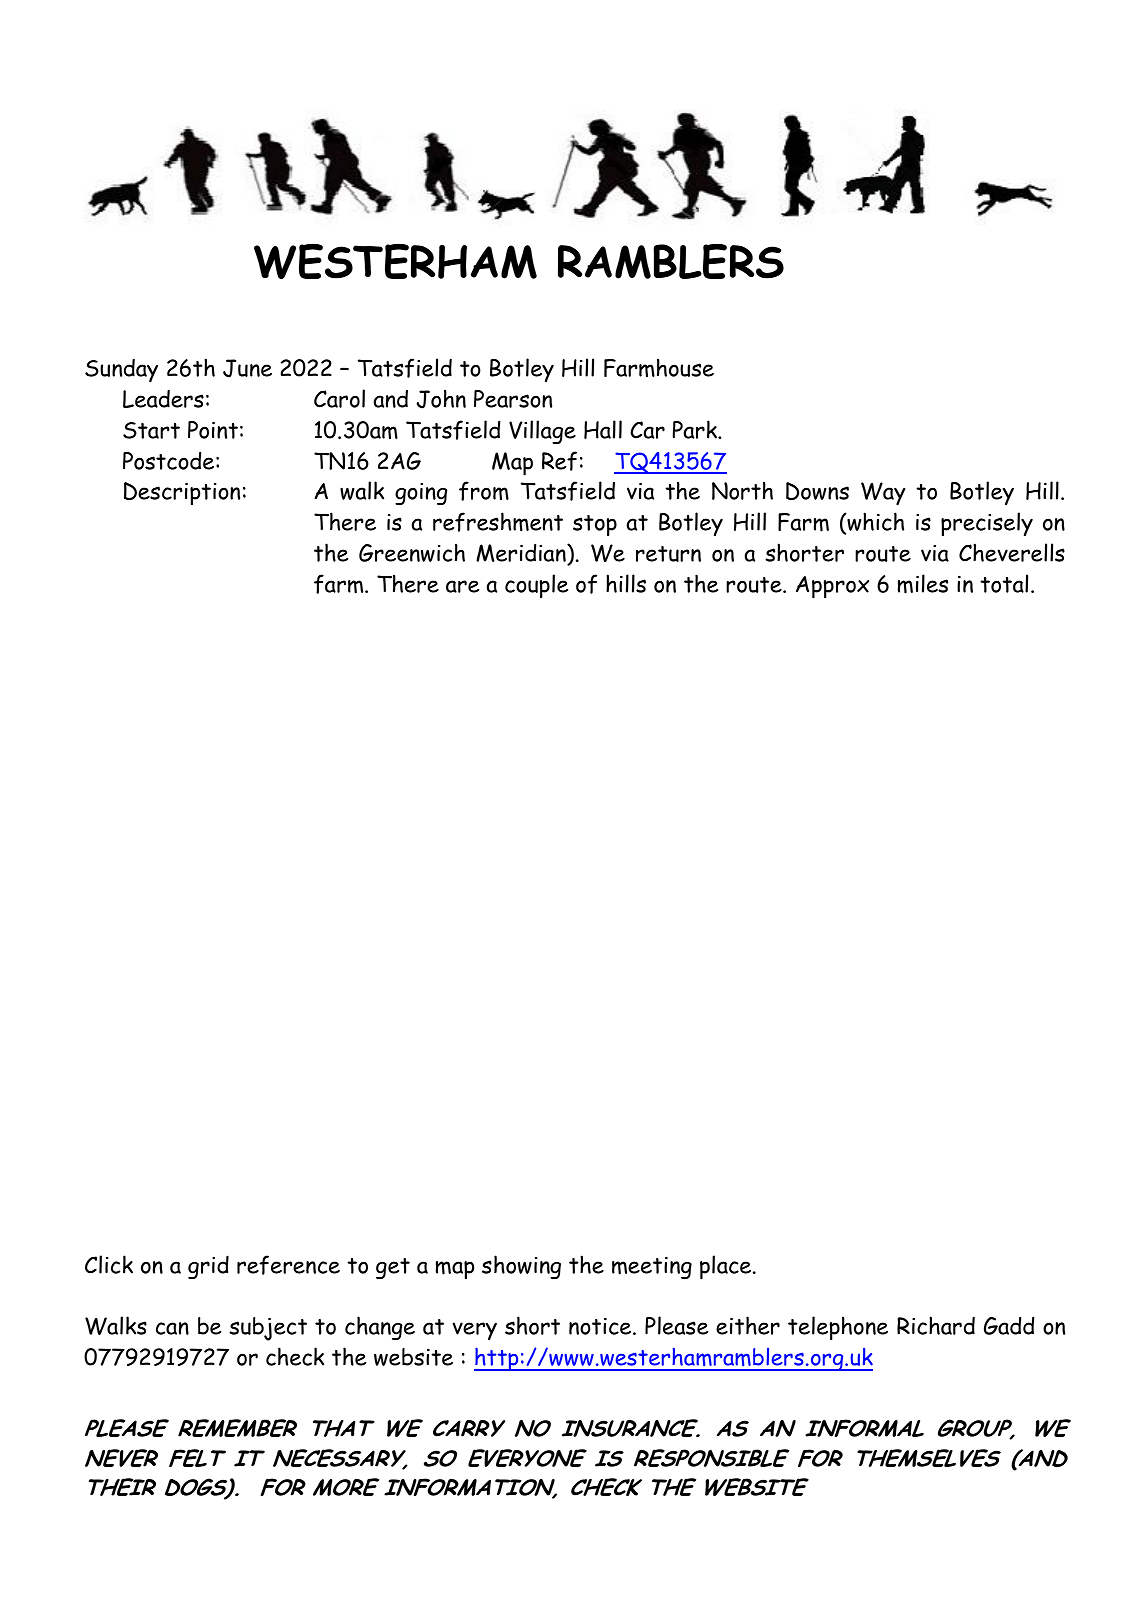 Image resolution: width=1148 pixels, height=1624 pixels. What do you see at coordinates (883, 494) in the image?
I see `Way` at bounding box center [883, 494].
